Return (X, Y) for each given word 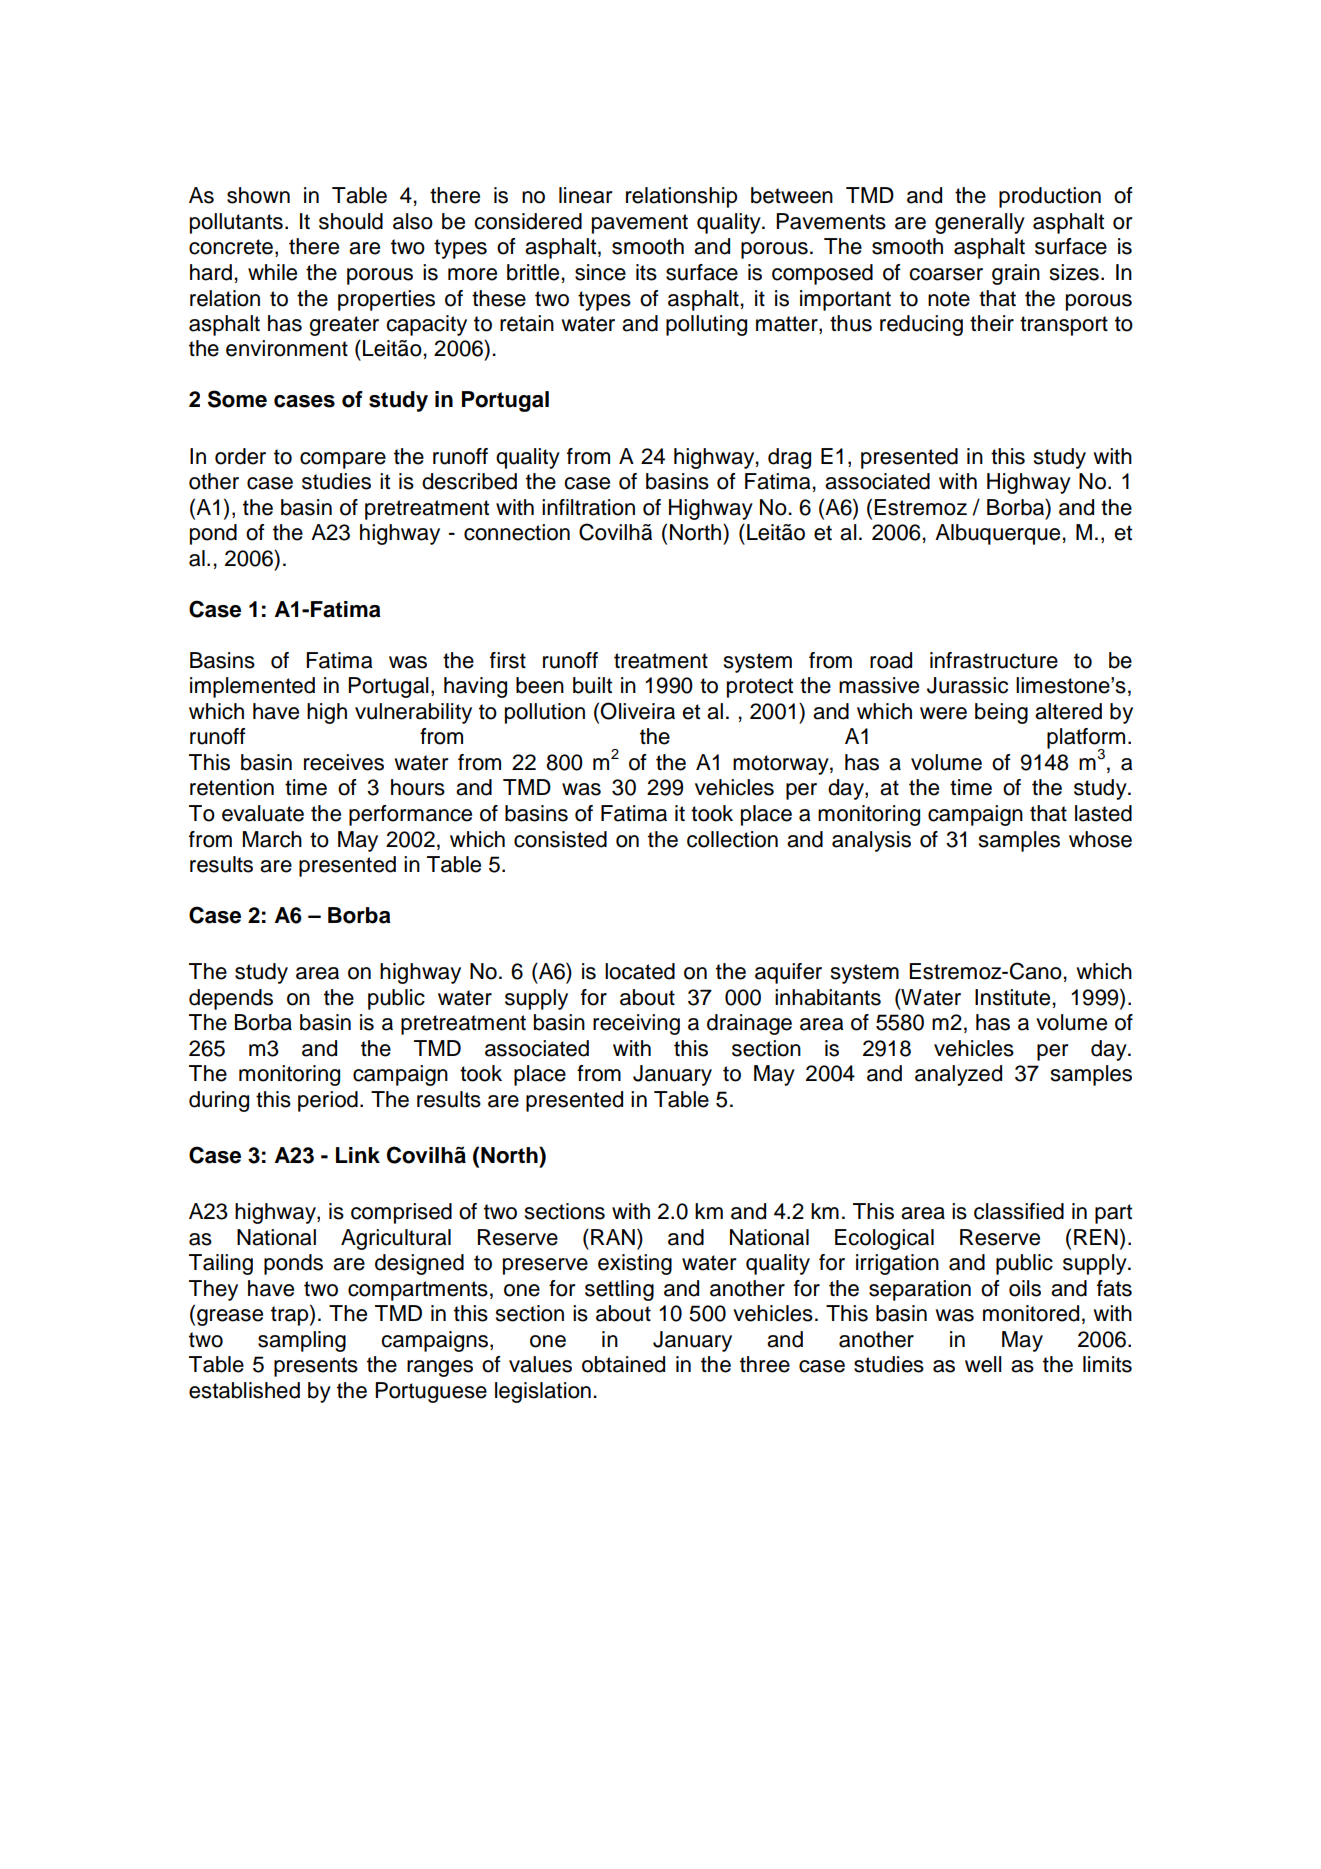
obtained (623, 1364)
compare (343, 460)
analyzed (958, 1075)
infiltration (588, 507)
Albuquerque (997, 534)
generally (980, 223)
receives (344, 762)
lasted (1103, 813)
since (600, 272)
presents (316, 1367)
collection (732, 839)
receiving (636, 1024)
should (351, 221)
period (328, 1101)
